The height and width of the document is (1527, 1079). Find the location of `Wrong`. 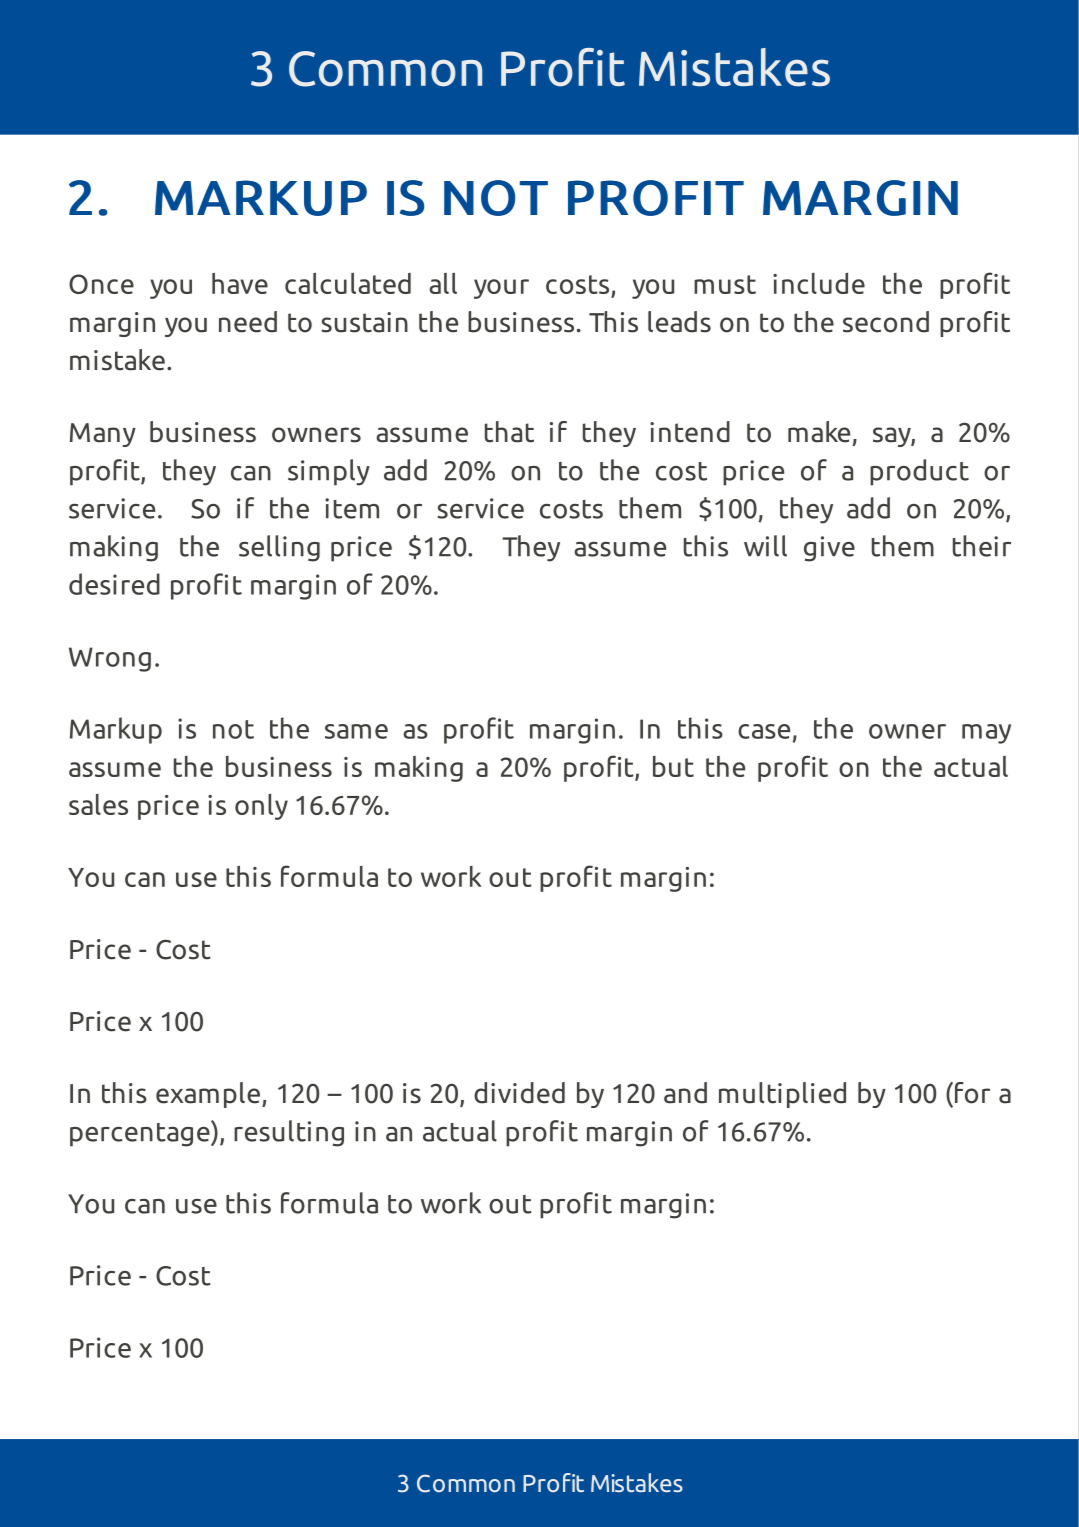

Wrong is located at coordinates (110, 659).
